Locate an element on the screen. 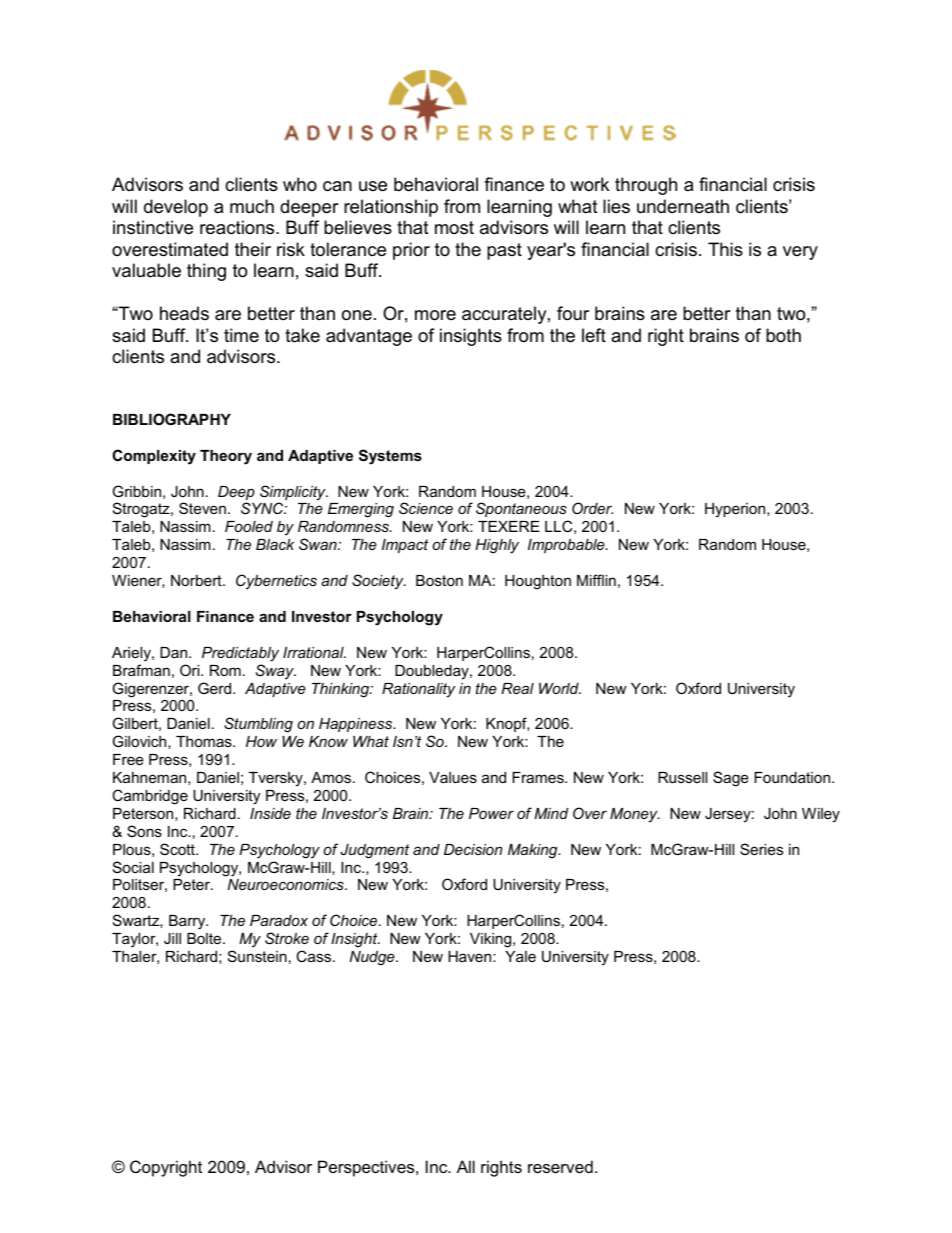 This screenshot has width=952, height=1233. All is located at coordinates (466, 1166).
